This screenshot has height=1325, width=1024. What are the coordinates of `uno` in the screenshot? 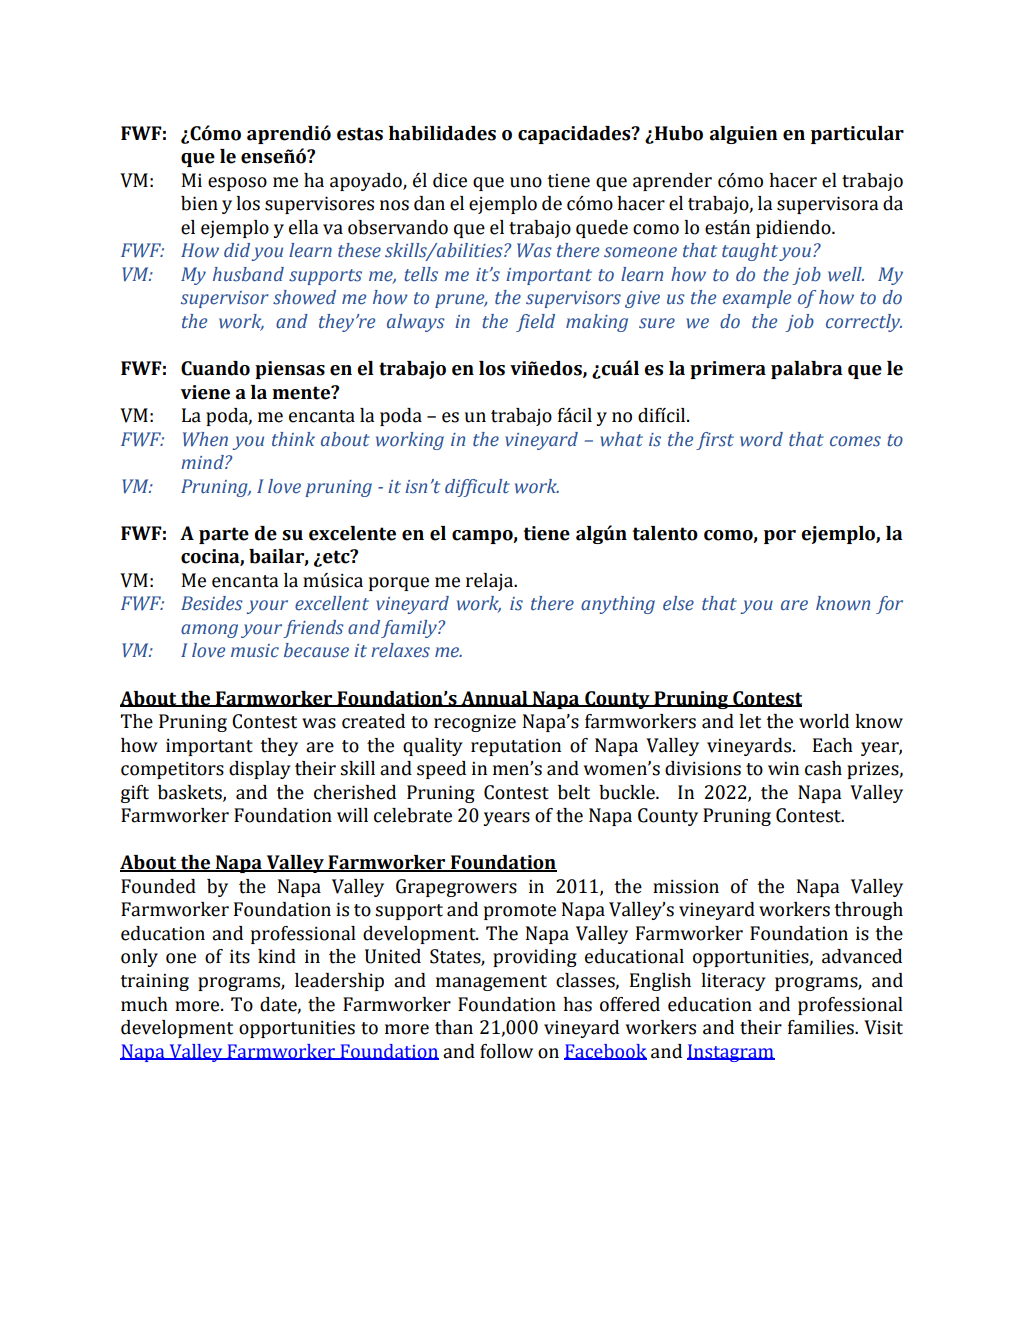 It's located at (526, 182).
